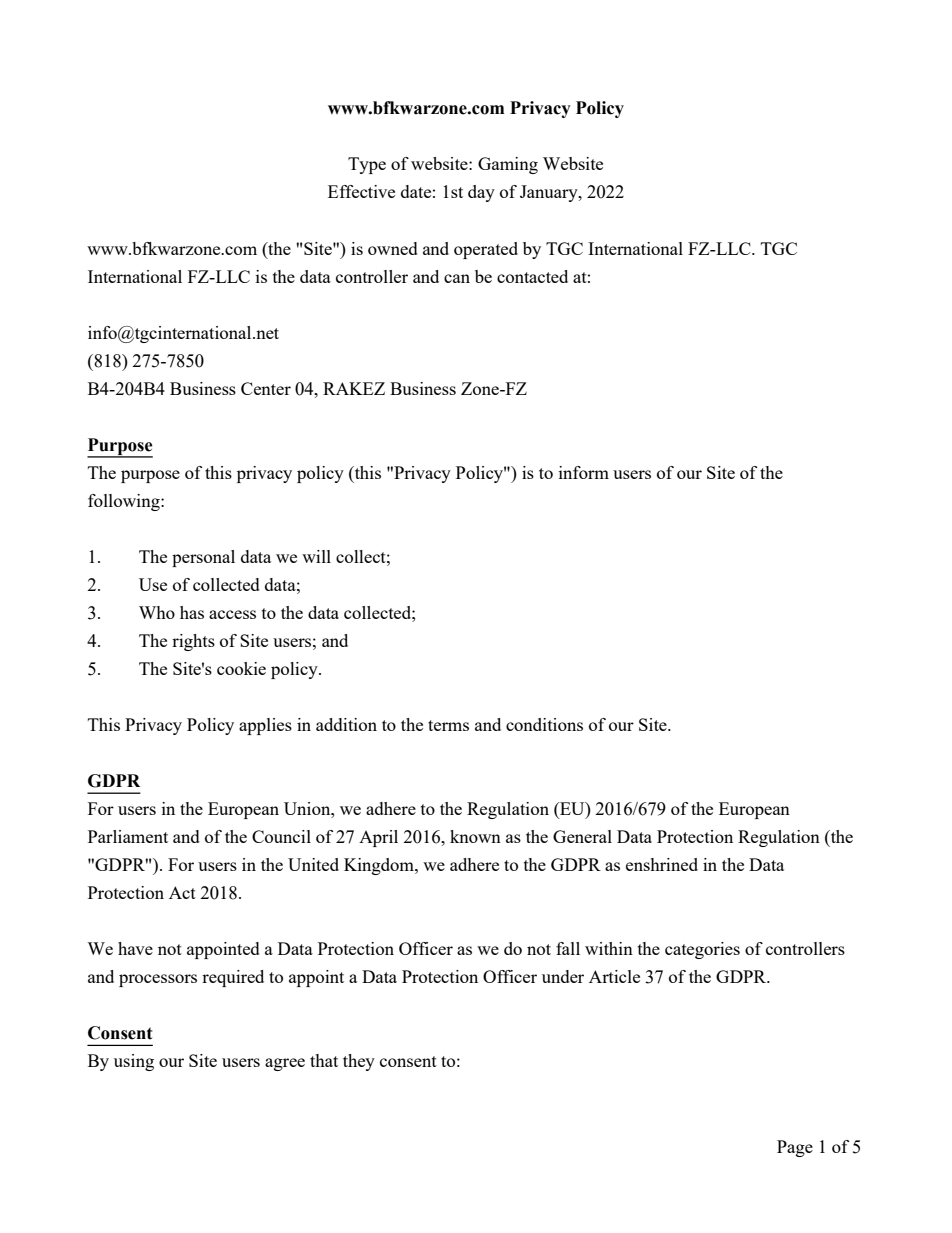  I want to click on personal, so click(203, 558).
